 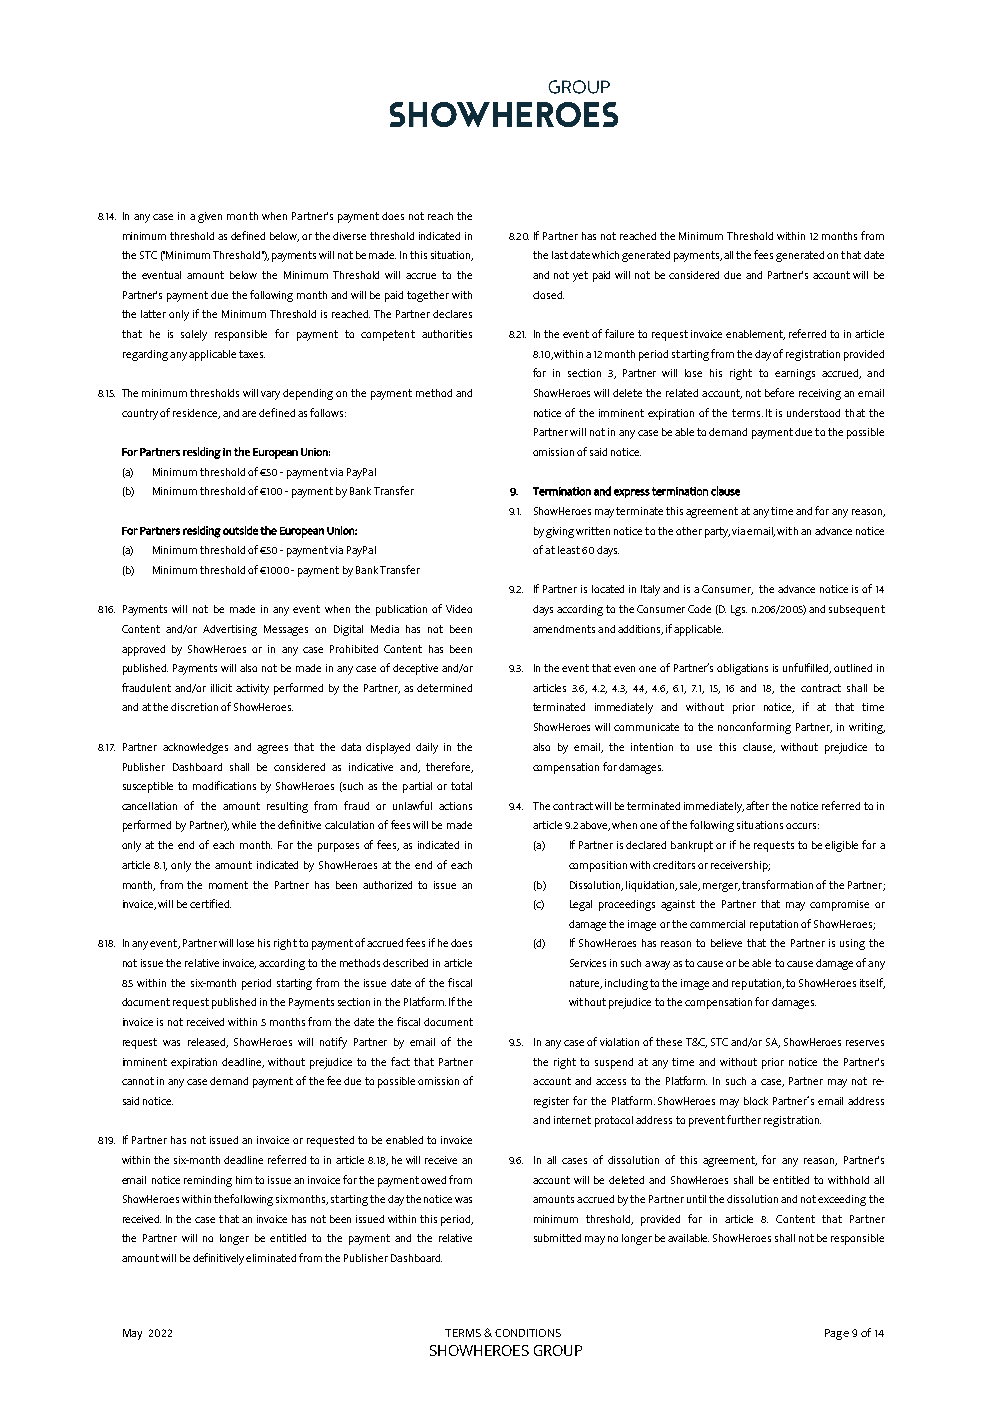 What do you see at coordinates (588, 963) in the screenshot?
I see `Services` at bounding box center [588, 963].
